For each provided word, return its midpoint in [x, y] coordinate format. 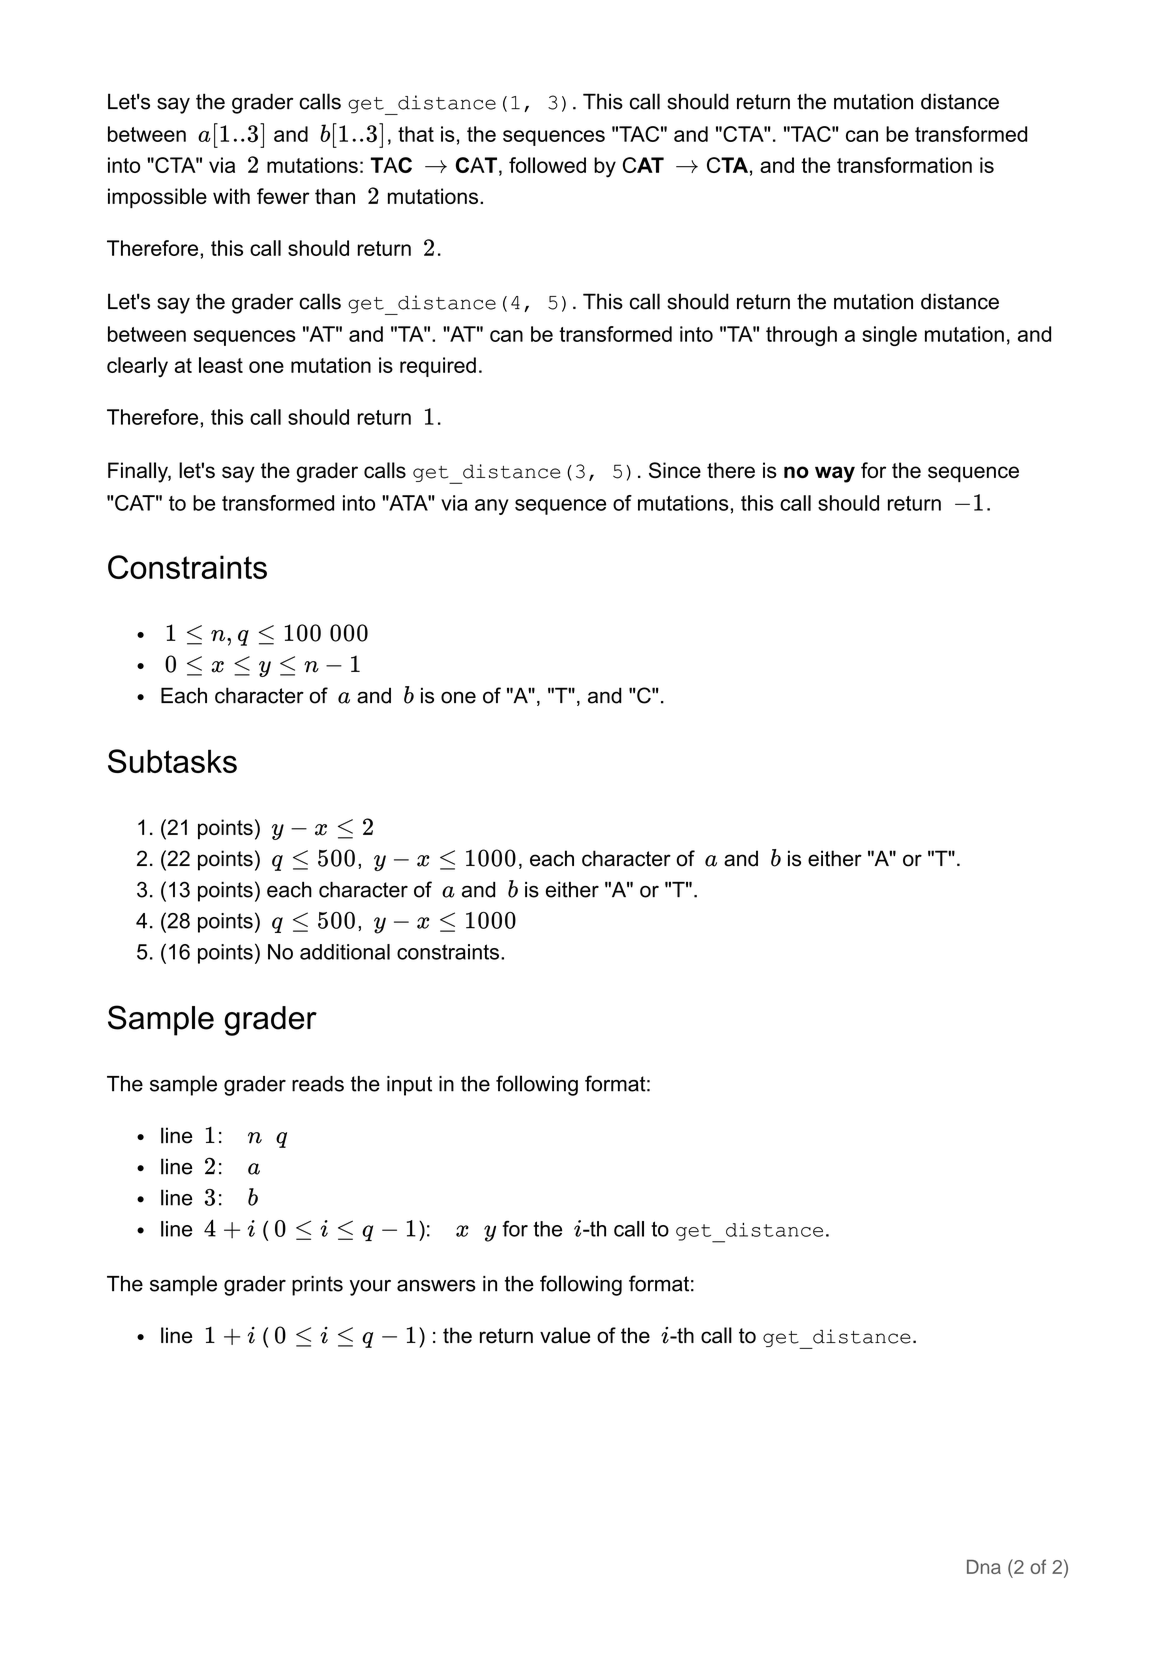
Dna [984, 1567]
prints [317, 1286]
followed [547, 165]
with [231, 196]
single [889, 336]
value [565, 1335]
